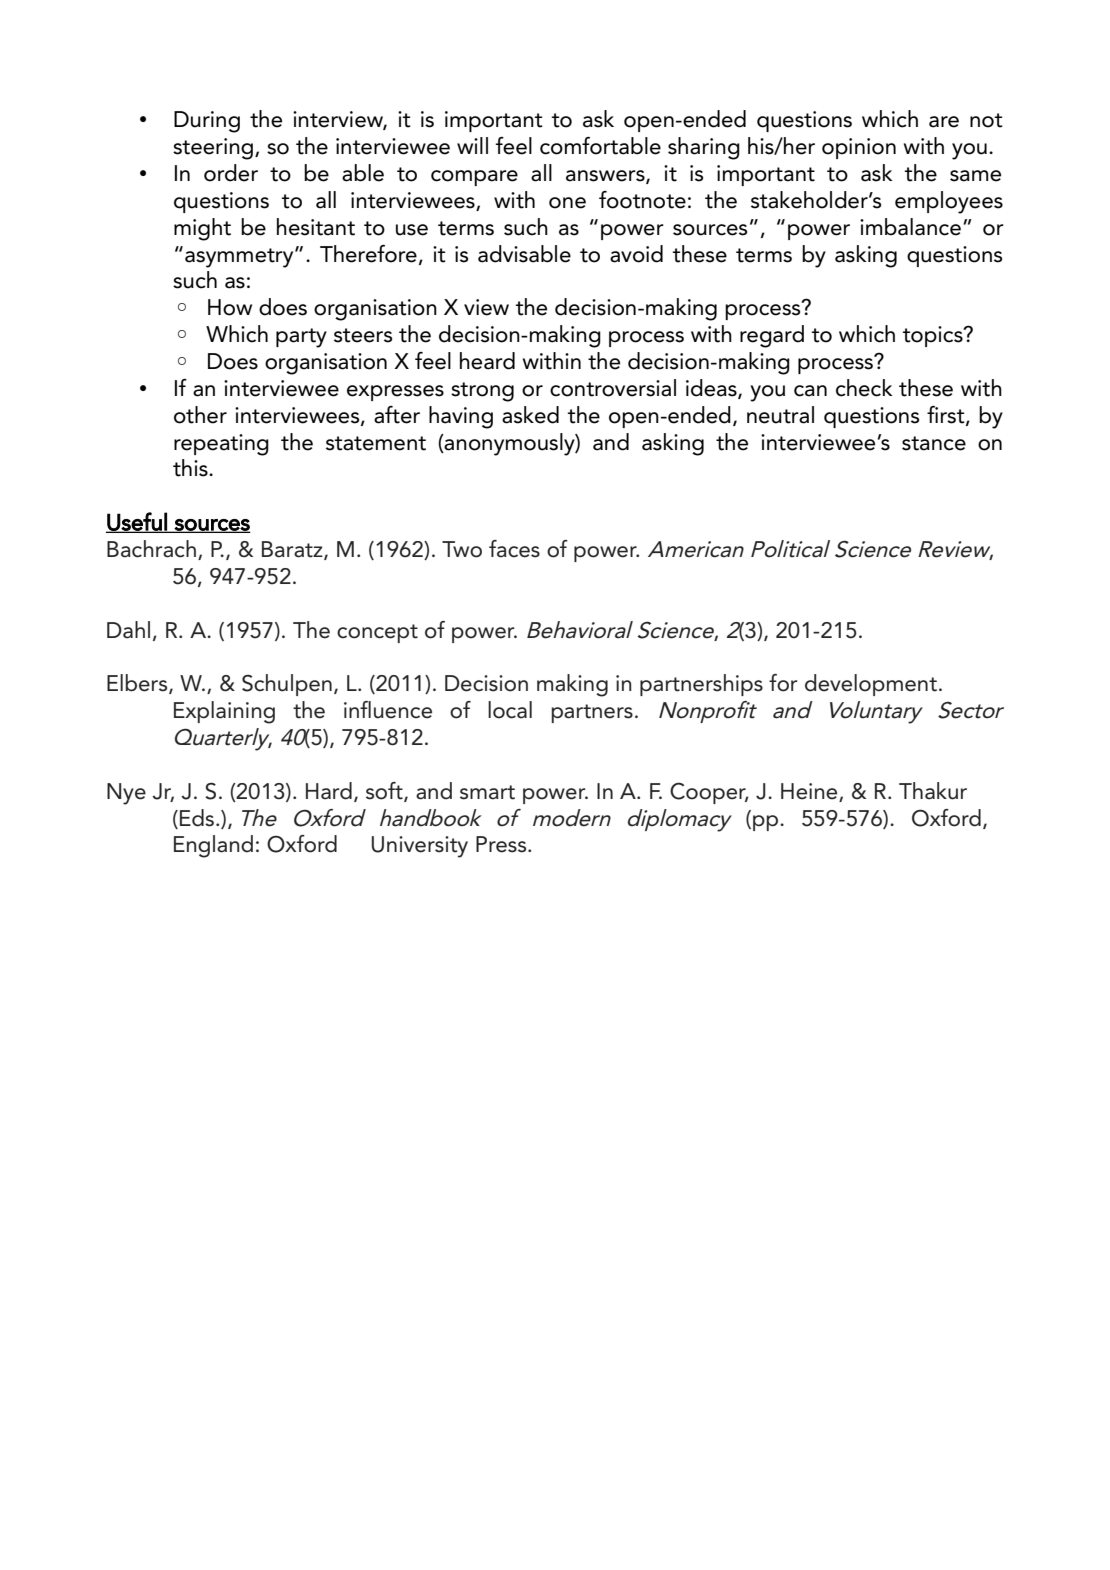  Describe the element at coordinates (510, 710) in the image. I see `local` at that location.
